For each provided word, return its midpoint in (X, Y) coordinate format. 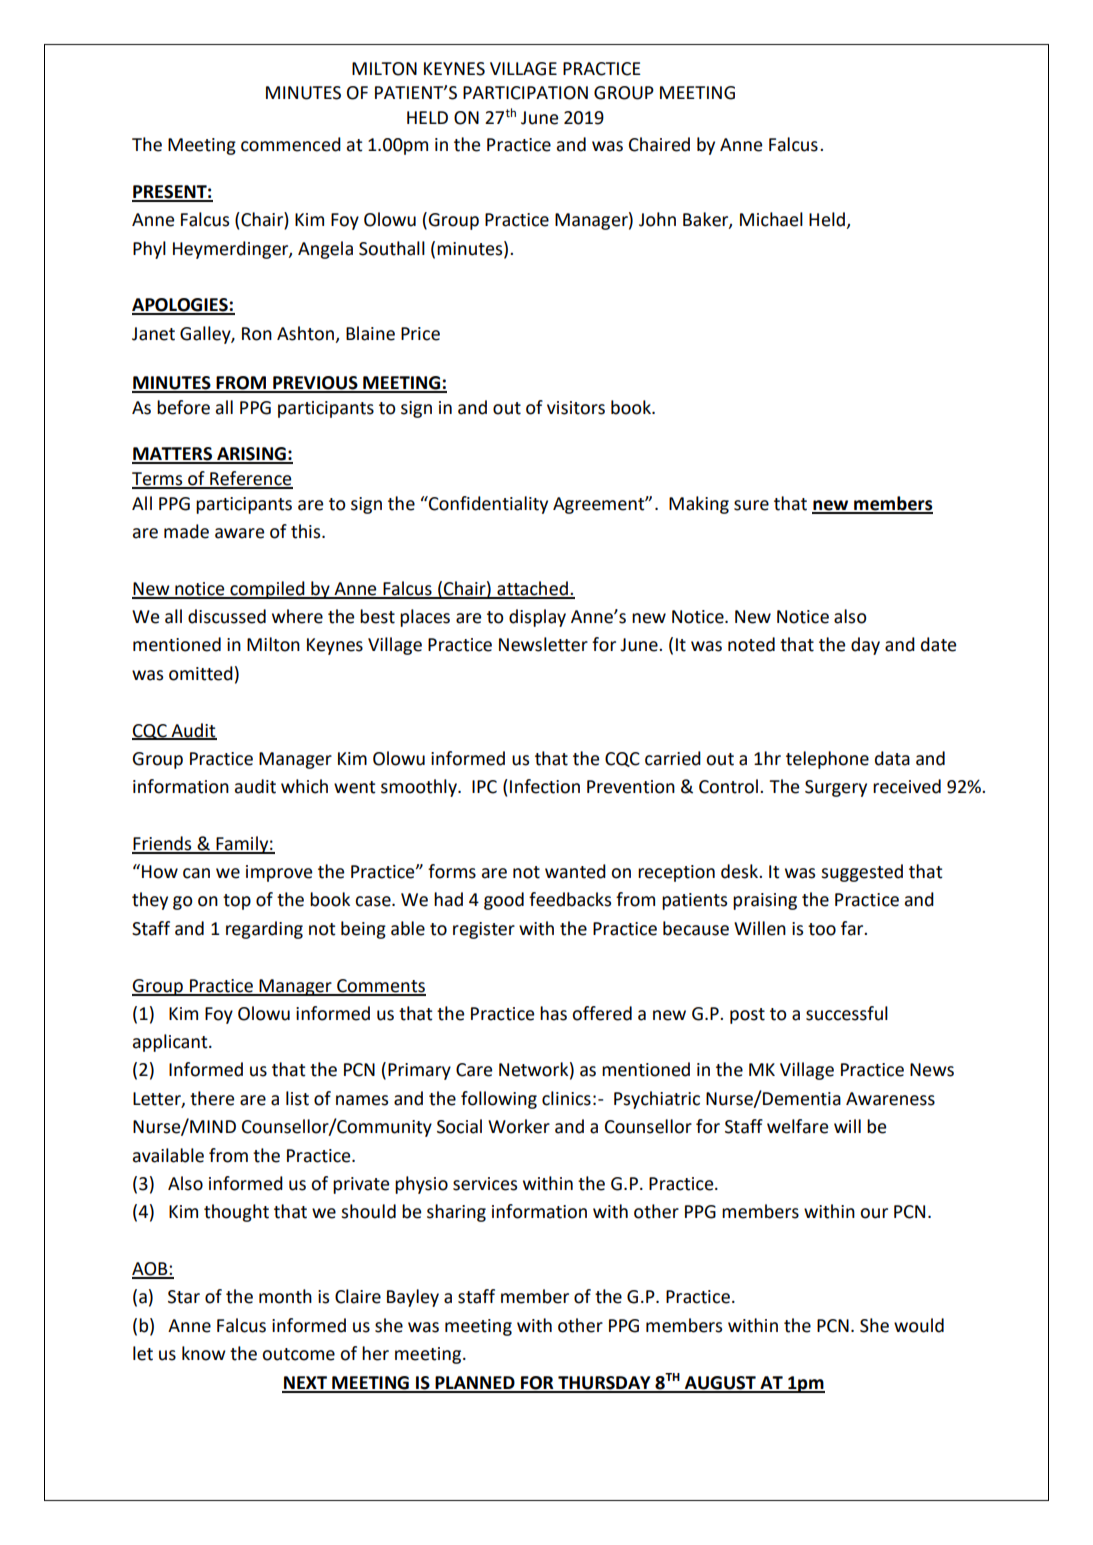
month (285, 1296)
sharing (456, 1213)
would (919, 1325)
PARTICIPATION (525, 93)
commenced (291, 144)
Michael (771, 219)
